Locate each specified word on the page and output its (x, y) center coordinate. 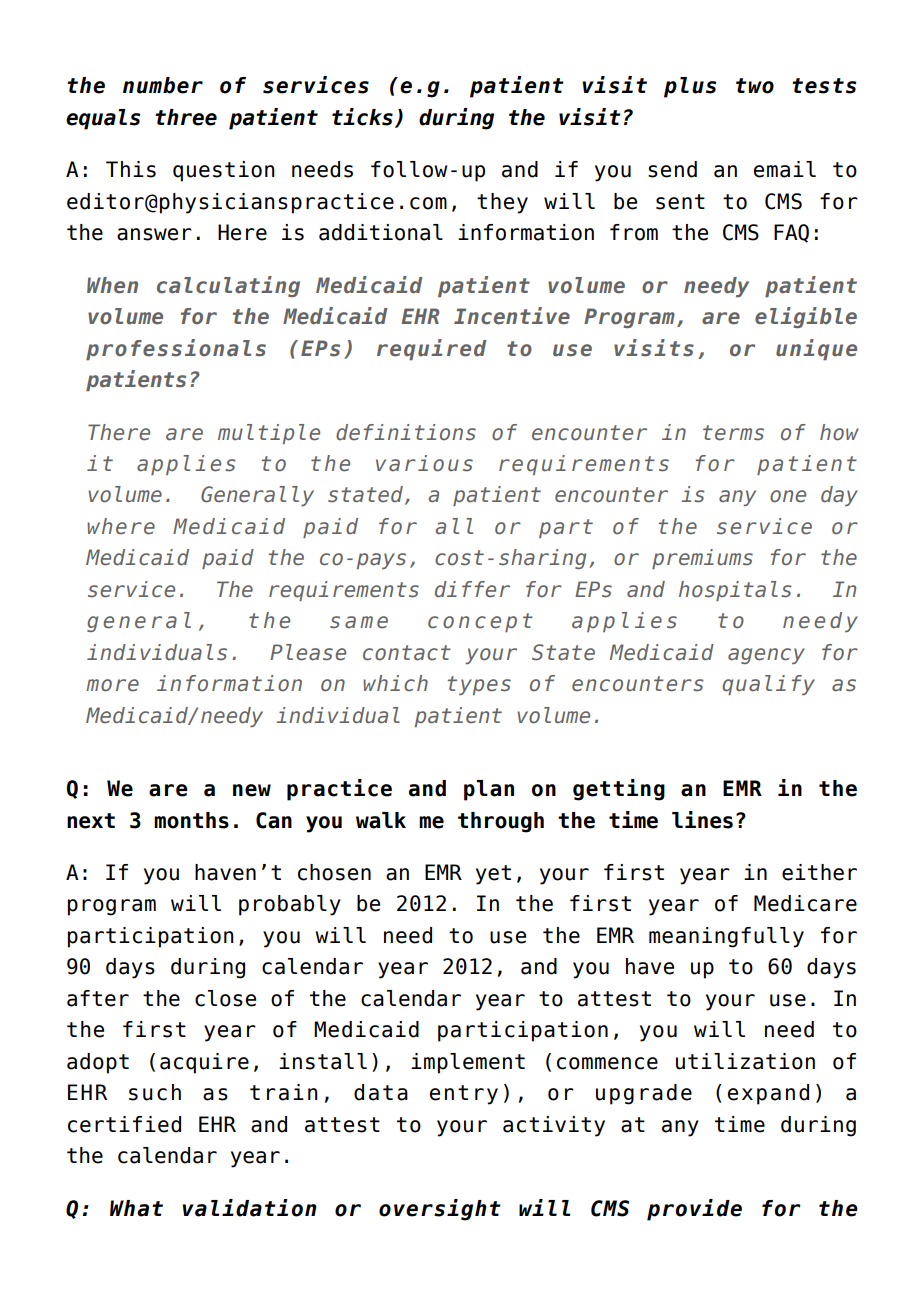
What (136, 1208)
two (755, 86)
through (501, 822)
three (186, 117)
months (191, 820)
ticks (362, 117)
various (424, 463)
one (788, 496)
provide (694, 1210)
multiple (269, 434)
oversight (440, 1210)
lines (702, 820)
